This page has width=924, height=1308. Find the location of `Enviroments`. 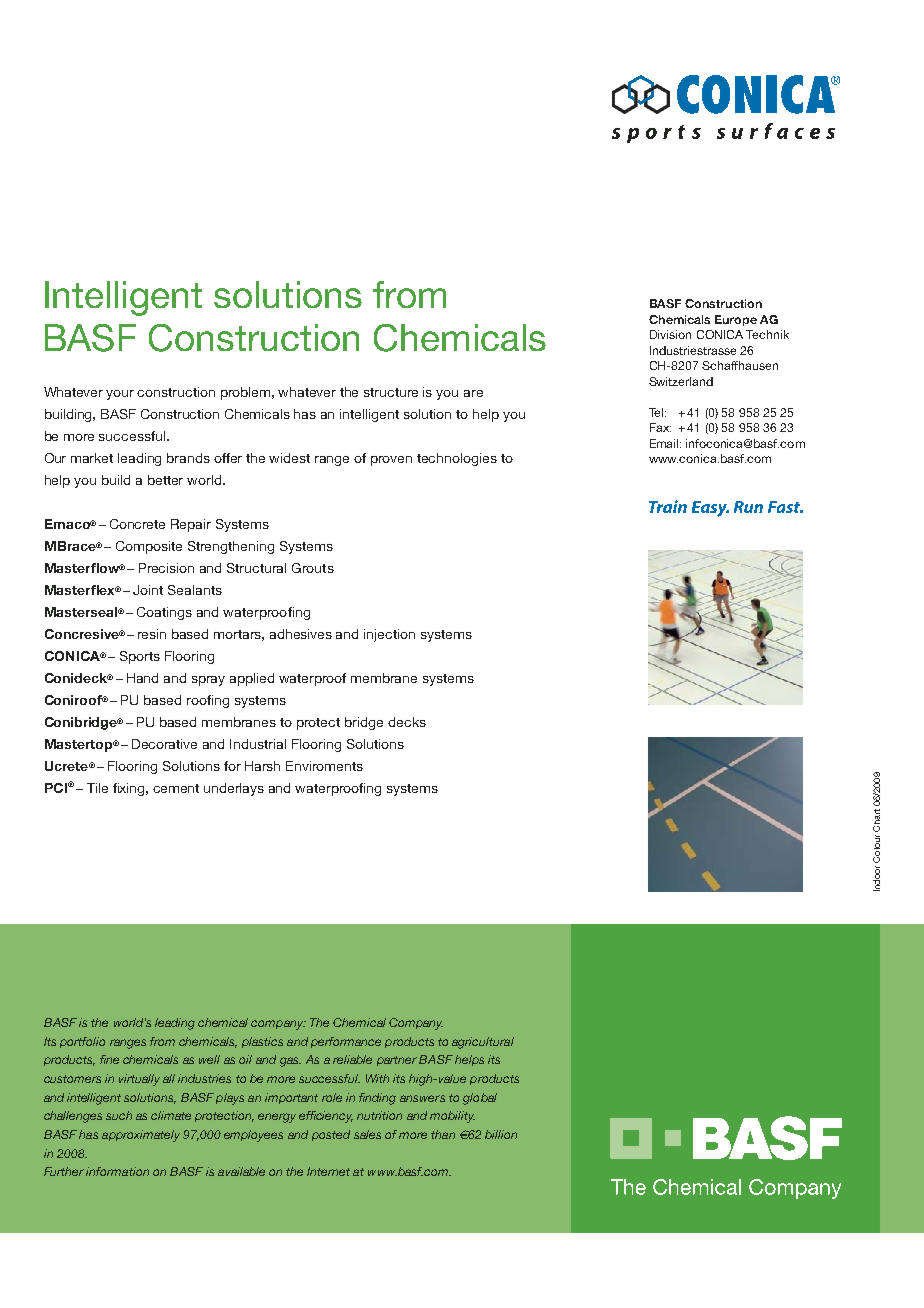

Enviroments is located at coordinates (324, 766).
